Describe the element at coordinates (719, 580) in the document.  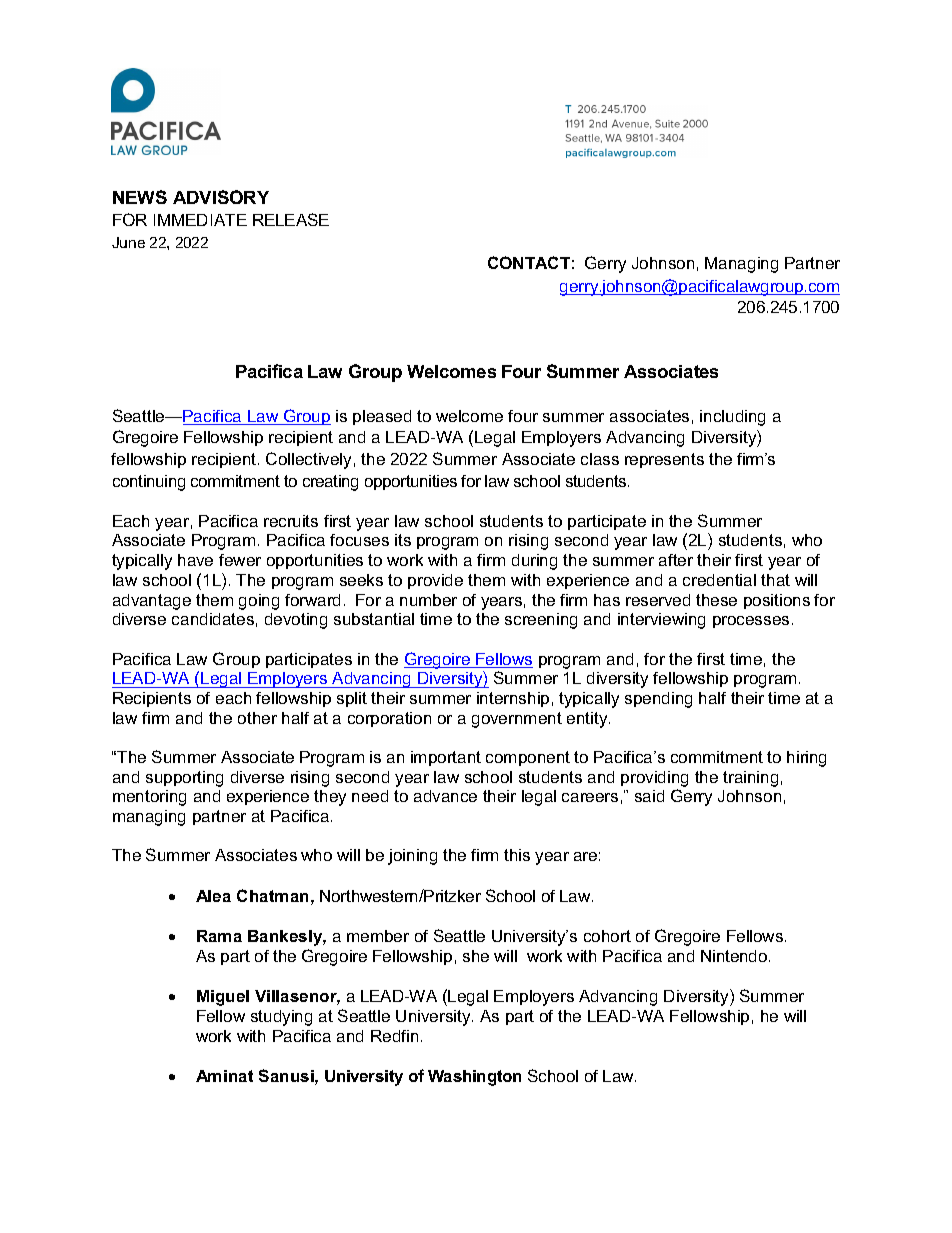
I see `credential` at that location.
